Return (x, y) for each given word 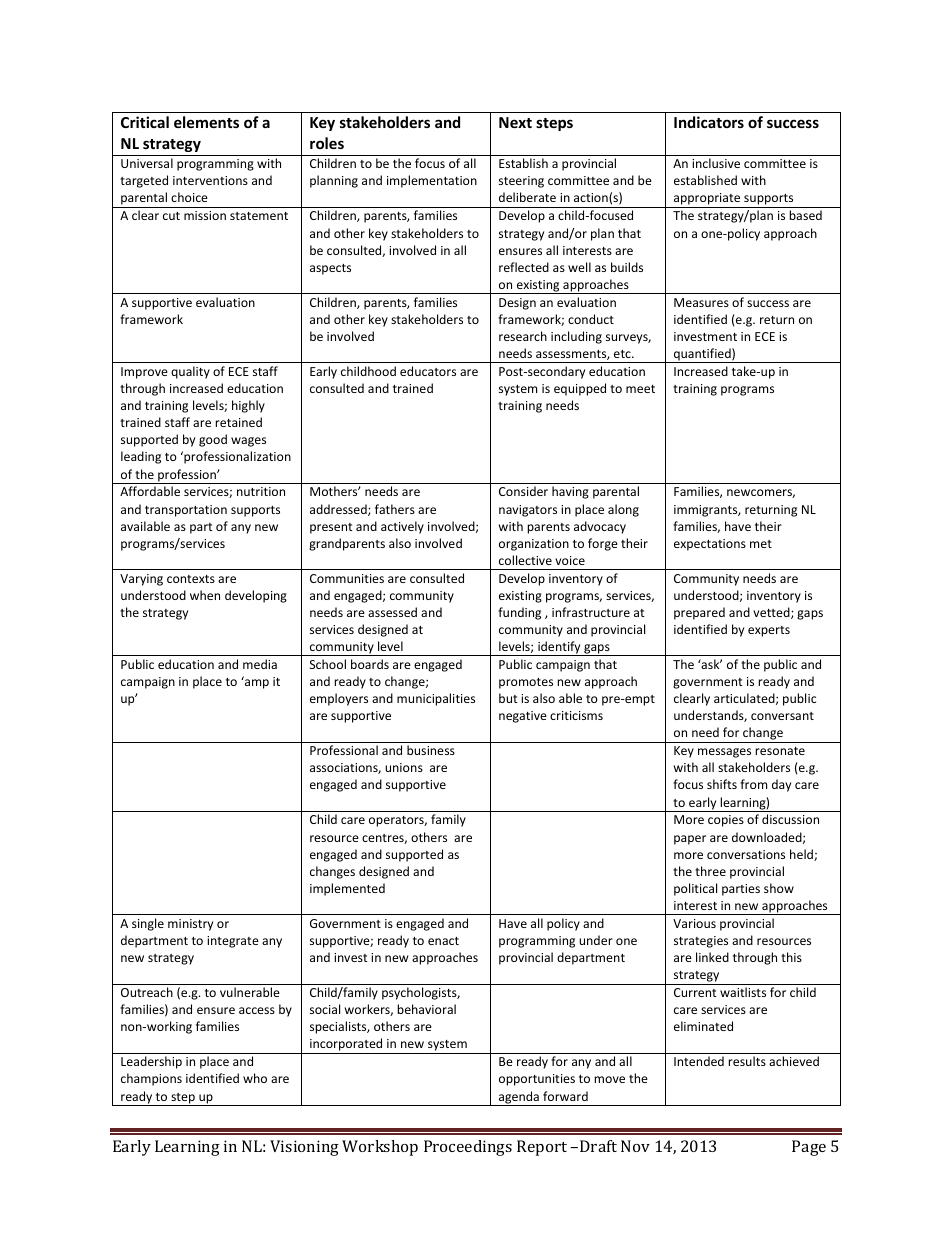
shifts (722, 784)
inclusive (716, 163)
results (747, 1061)
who (255, 1078)
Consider (523, 491)
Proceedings (468, 1148)
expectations (710, 545)
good (213, 440)
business (431, 750)
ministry (190, 925)
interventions (210, 180)
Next (515, 122)
